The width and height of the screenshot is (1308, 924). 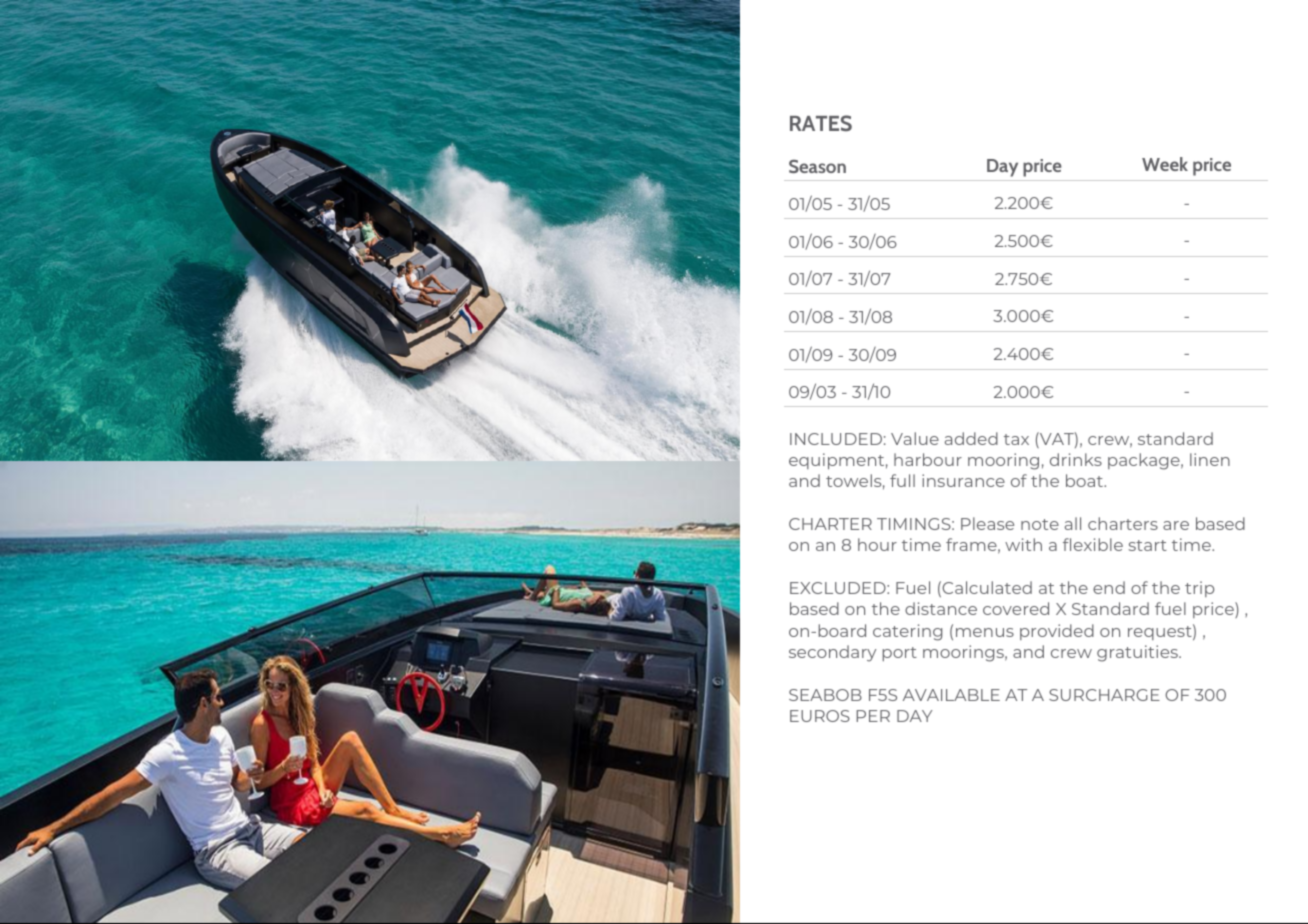 I want to click on RATES, so click(x=821, y=123).
